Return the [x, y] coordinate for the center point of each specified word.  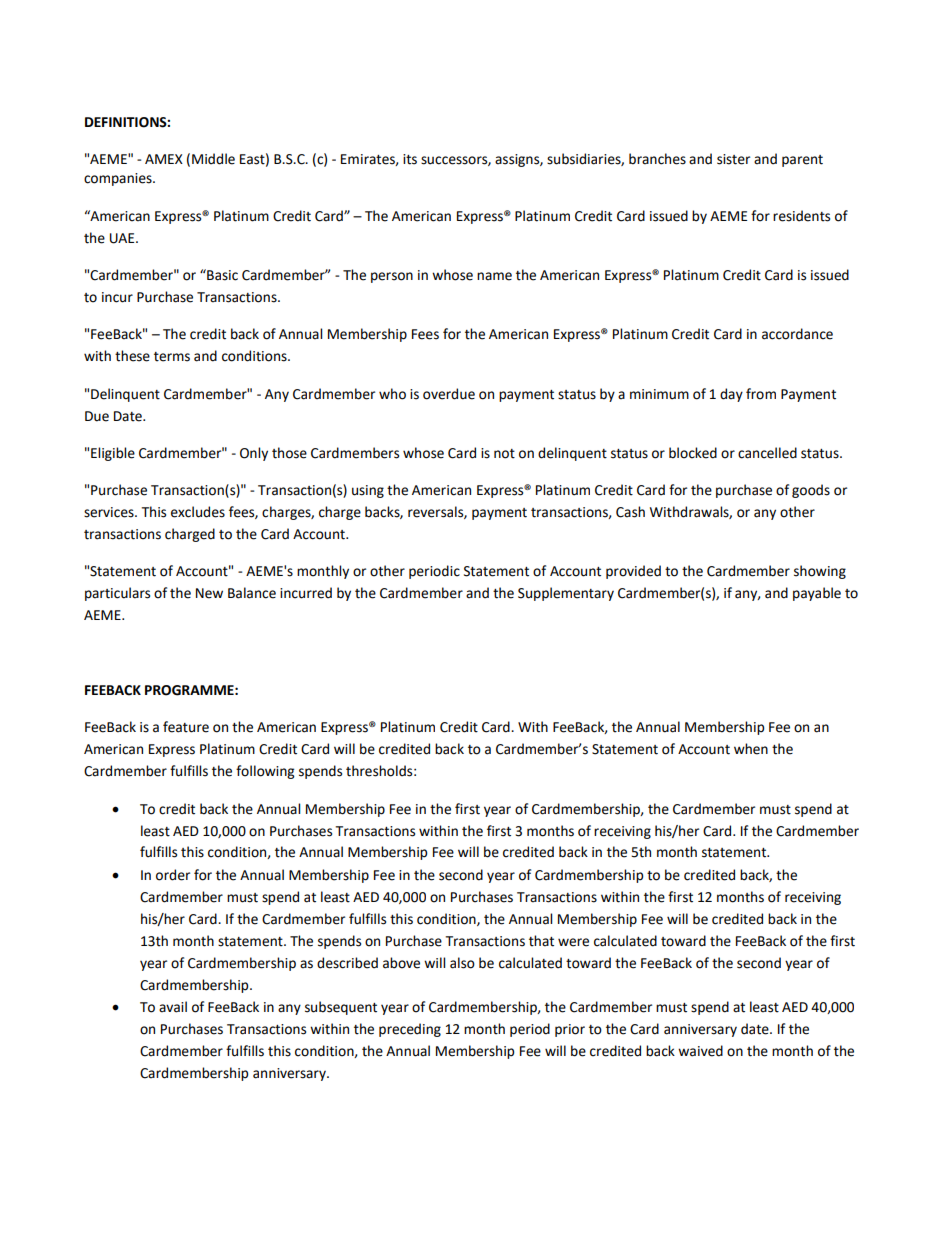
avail [173, 1007]
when [751, 749]
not [504, 454]
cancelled [767, 453]
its [410, 159]
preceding [410, 1030]
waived [700, 1051]
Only [254, 454]
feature [186, 727]
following [265, 772]
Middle [213, 159]
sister [733, 159]
